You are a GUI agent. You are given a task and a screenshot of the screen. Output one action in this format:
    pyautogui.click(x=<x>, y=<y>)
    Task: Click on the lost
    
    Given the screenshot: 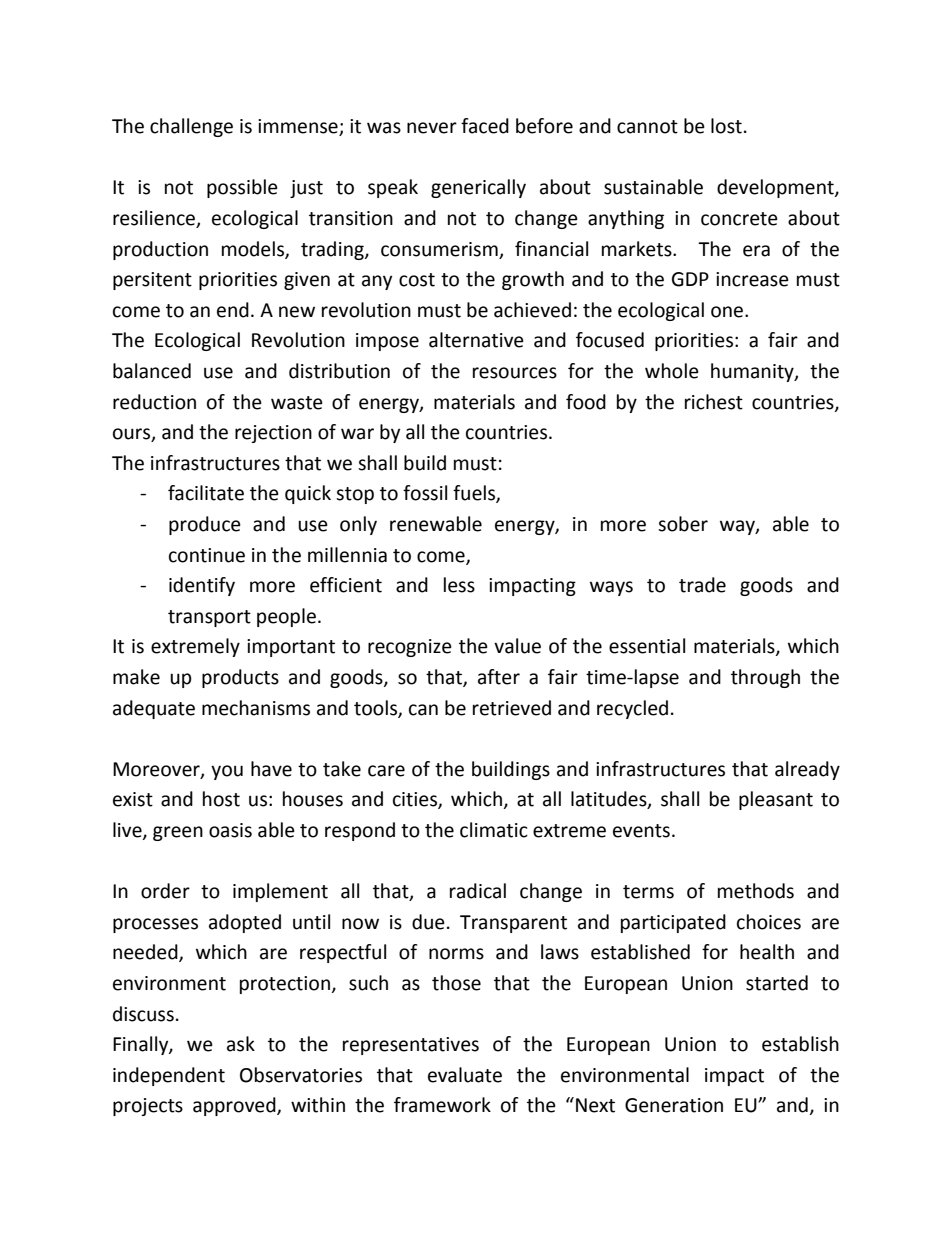 What is the action you would take?
    pyautogui.click(x=726, y=126)
